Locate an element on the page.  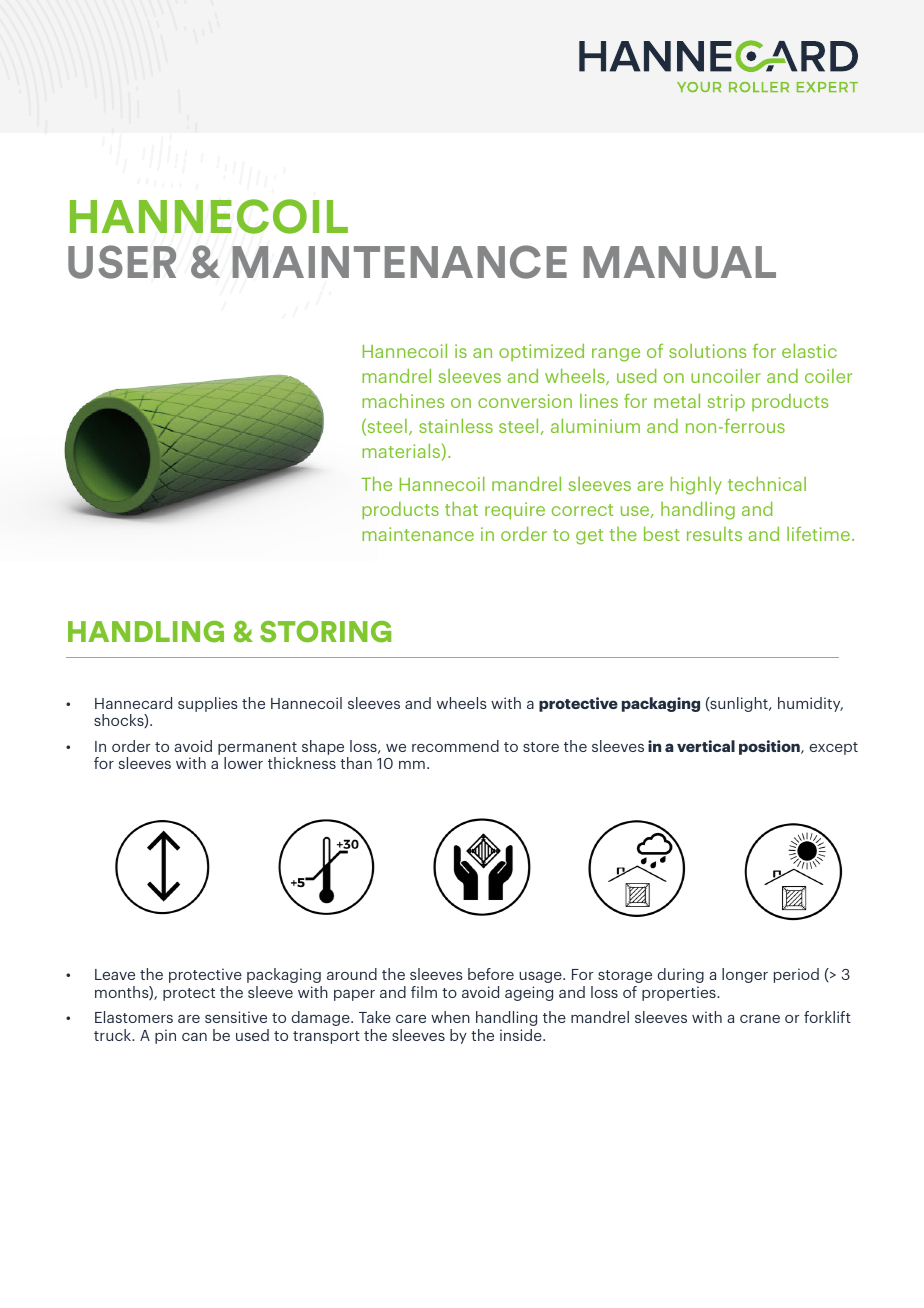
USER is located at coordinates (122, 262).
